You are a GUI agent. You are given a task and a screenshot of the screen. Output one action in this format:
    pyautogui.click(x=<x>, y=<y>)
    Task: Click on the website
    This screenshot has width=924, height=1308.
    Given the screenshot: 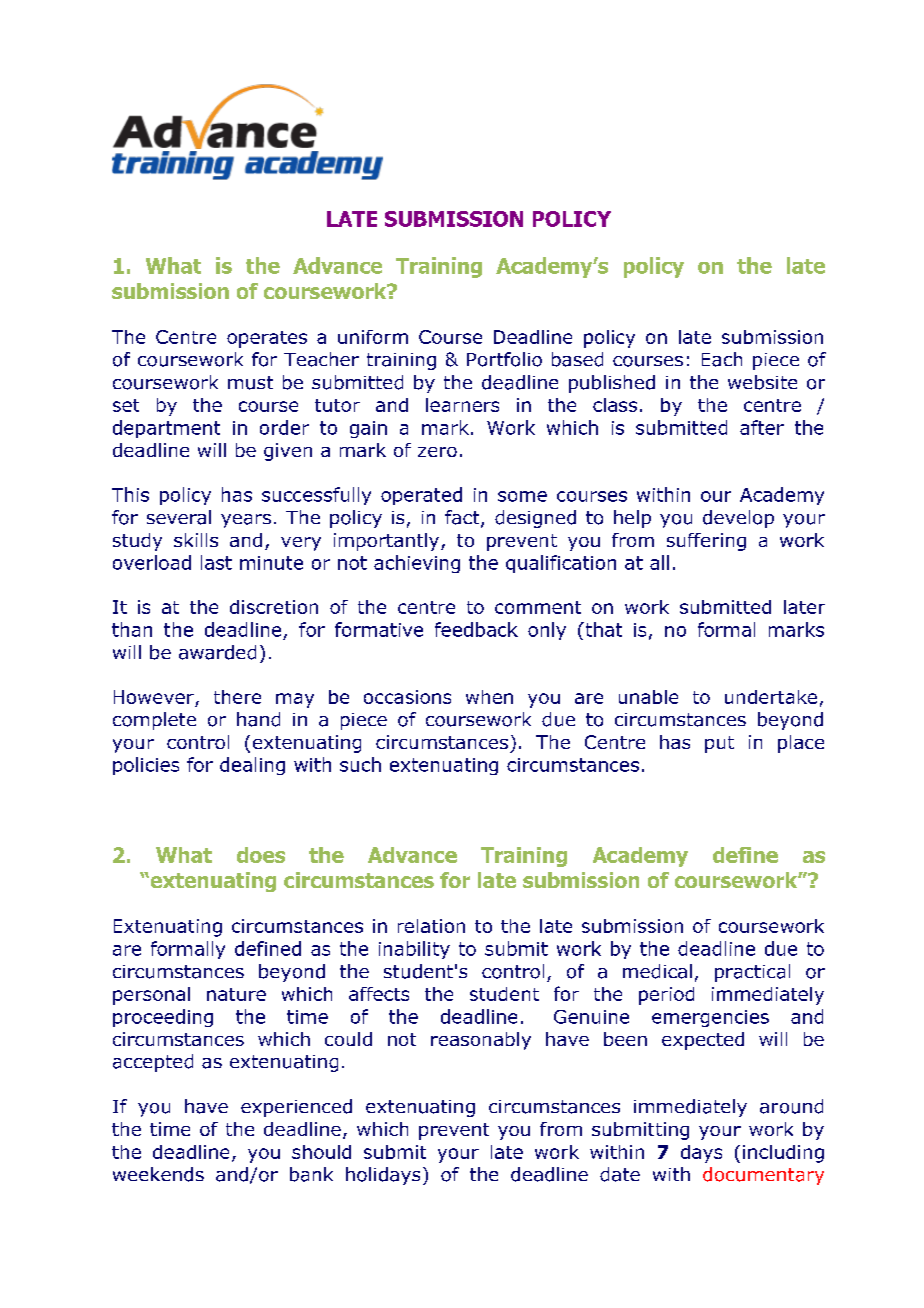 What is the action you would take?
    pyautogui.click(x=762, y=382)
